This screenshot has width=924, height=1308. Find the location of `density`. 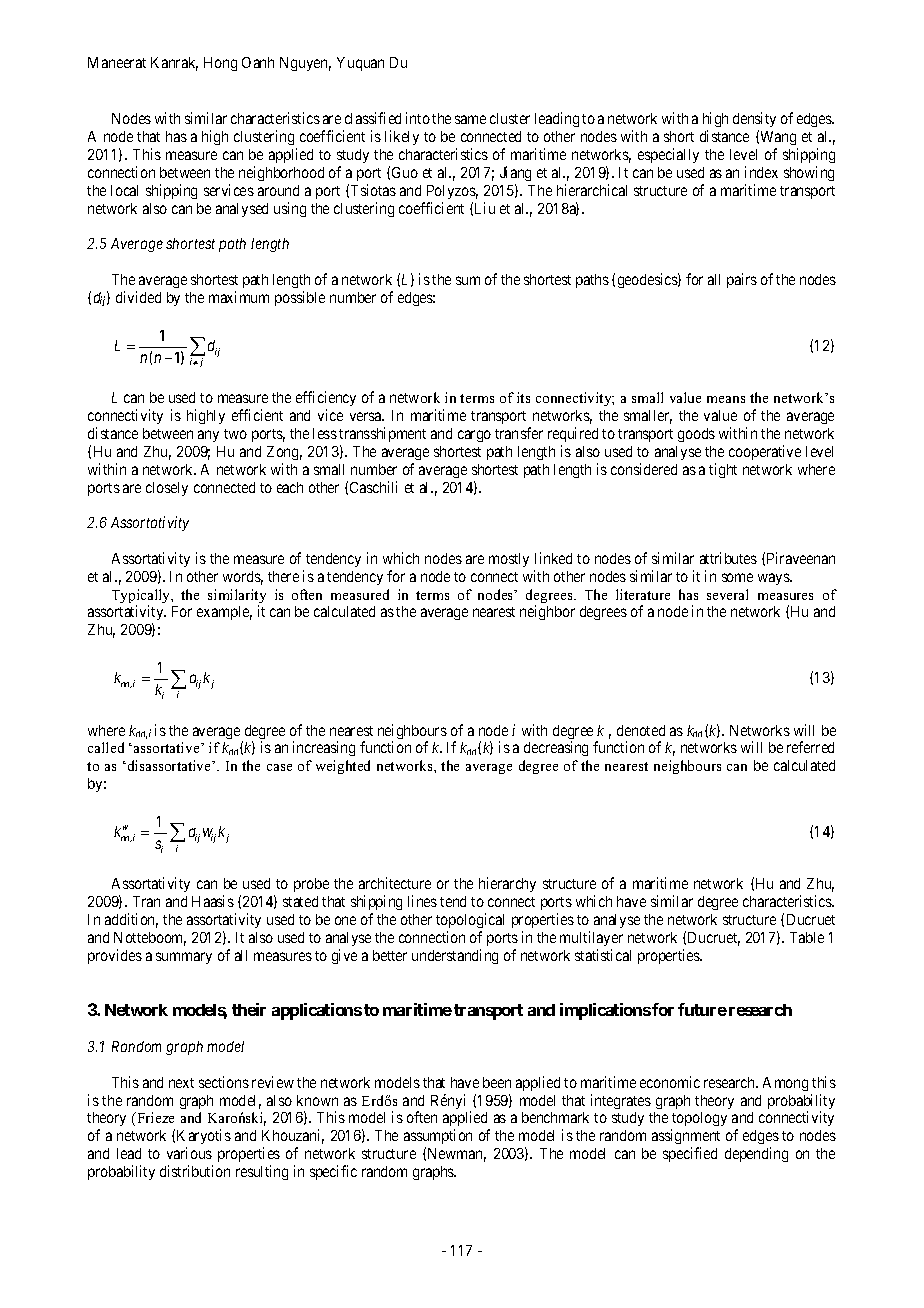

density is located at coordinates (754, 121).
